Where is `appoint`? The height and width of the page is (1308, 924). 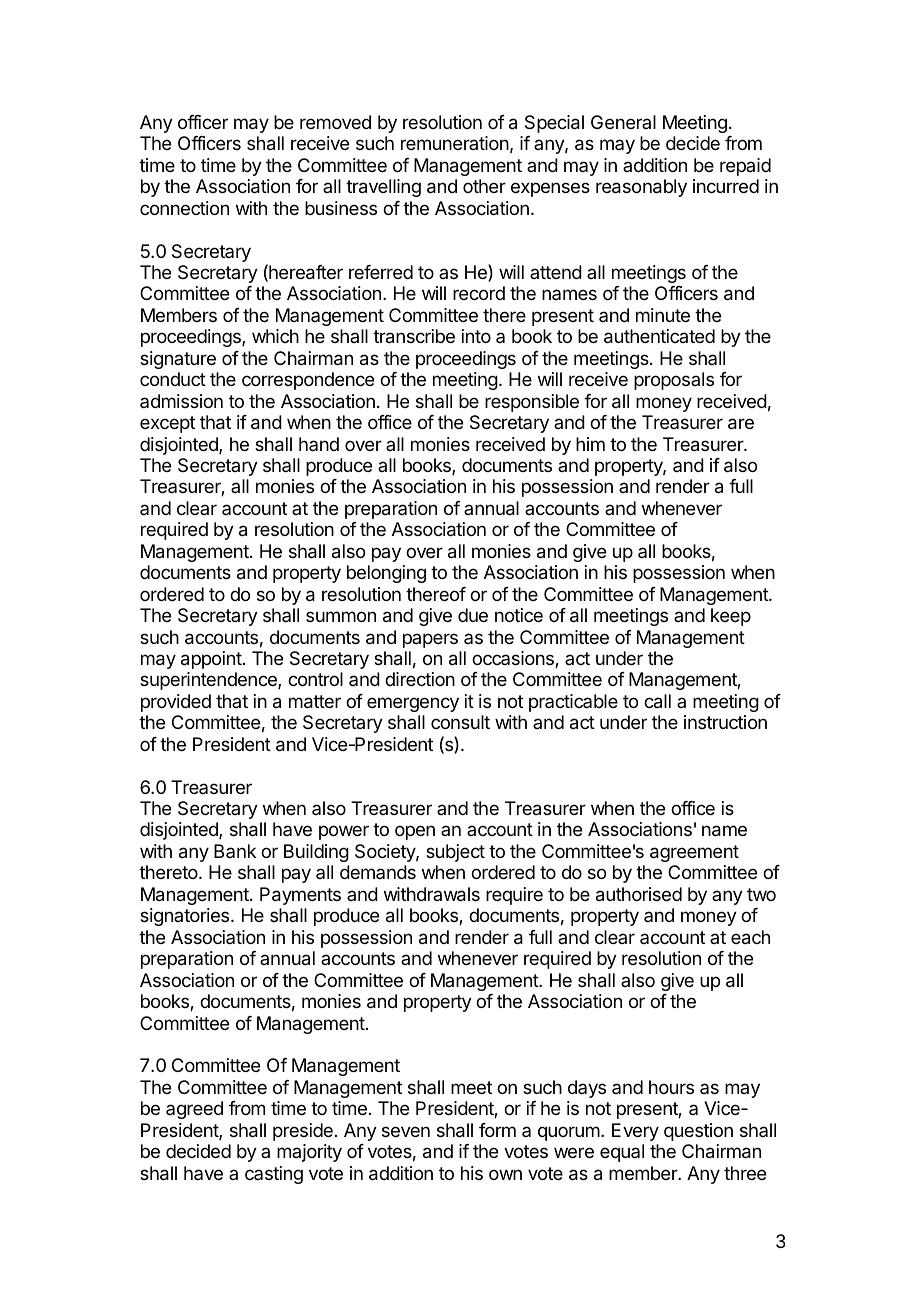
appoint is located at coordinates (211, 660).
